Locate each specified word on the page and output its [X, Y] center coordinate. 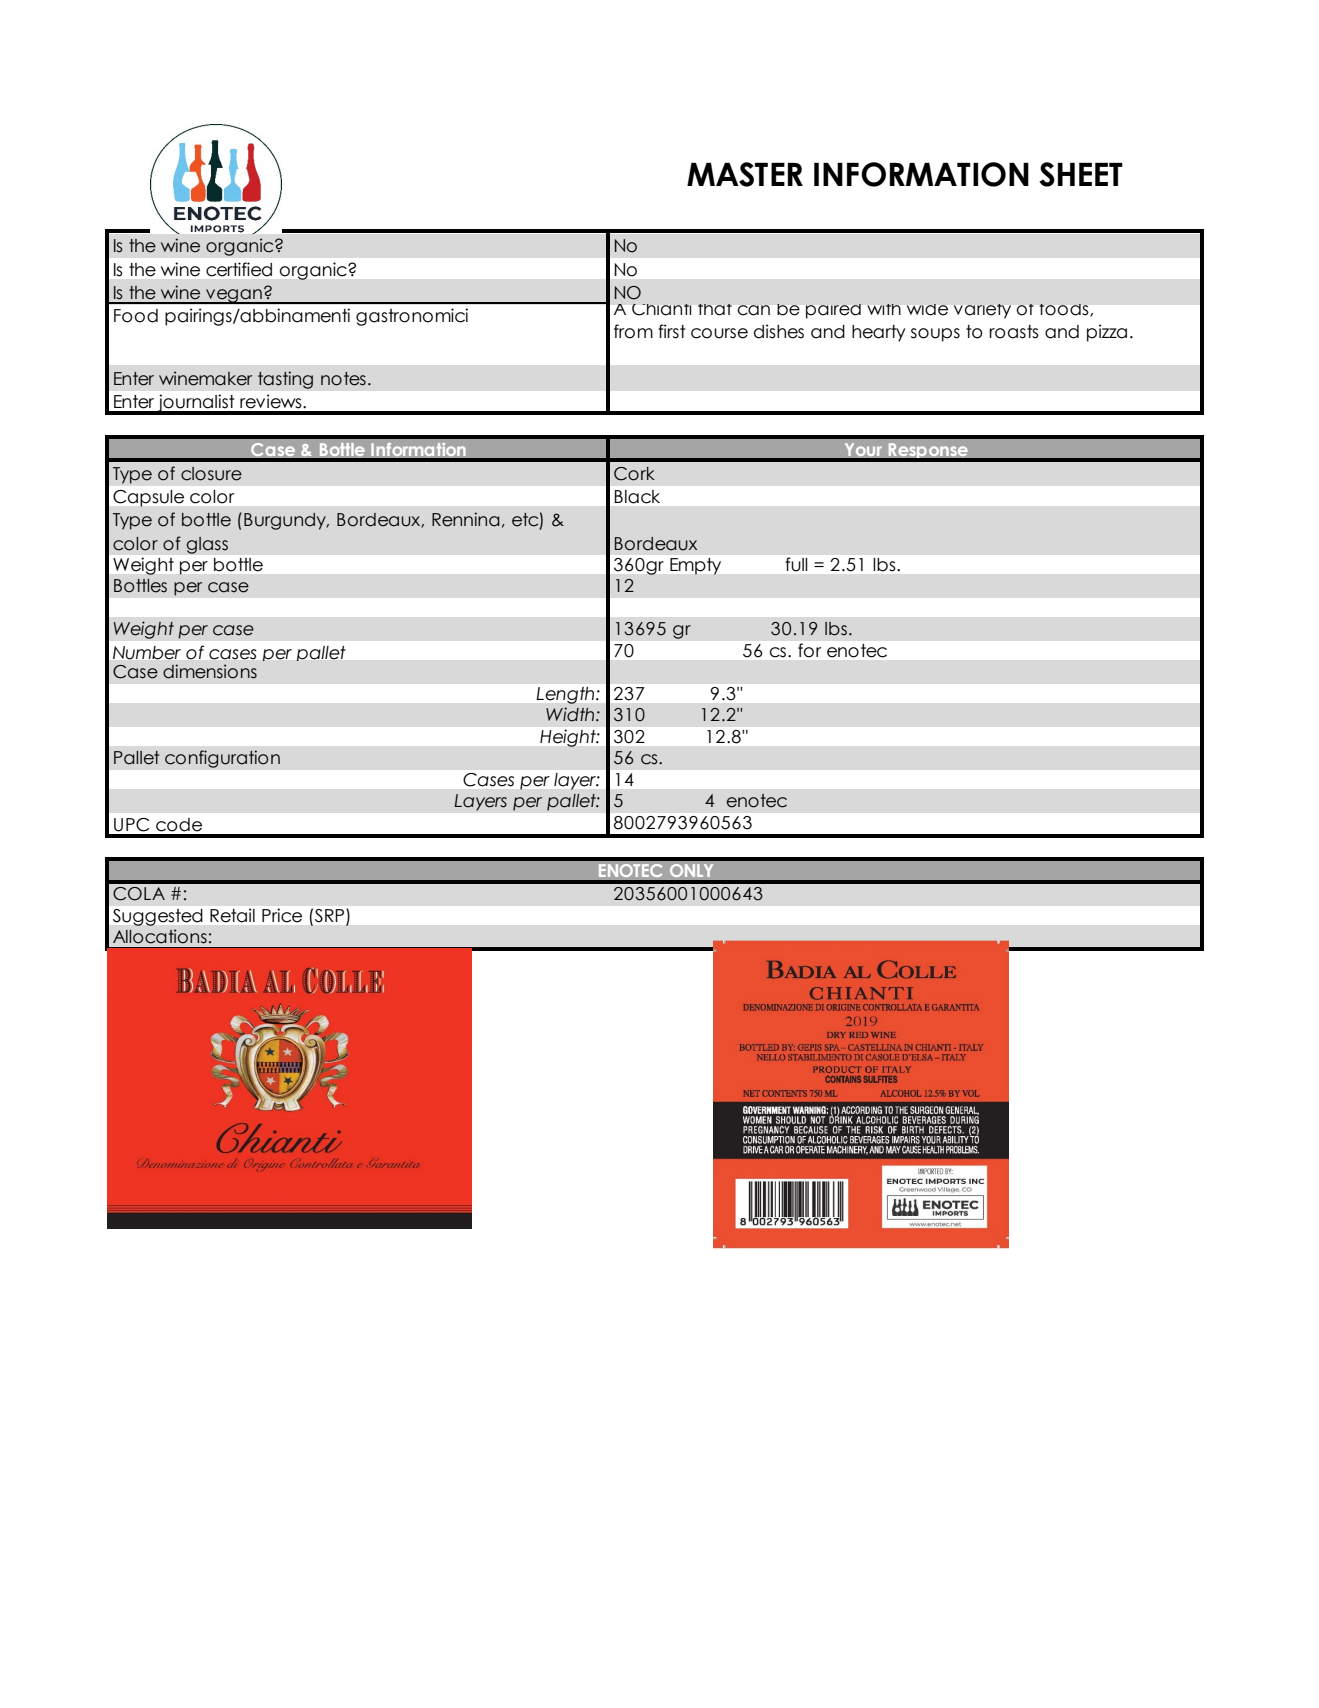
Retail [232, 915]
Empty [695, 566]
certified [239, 269]
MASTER [745, 174]
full [796, 564]
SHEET [1081, 174]
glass [207, 545]
